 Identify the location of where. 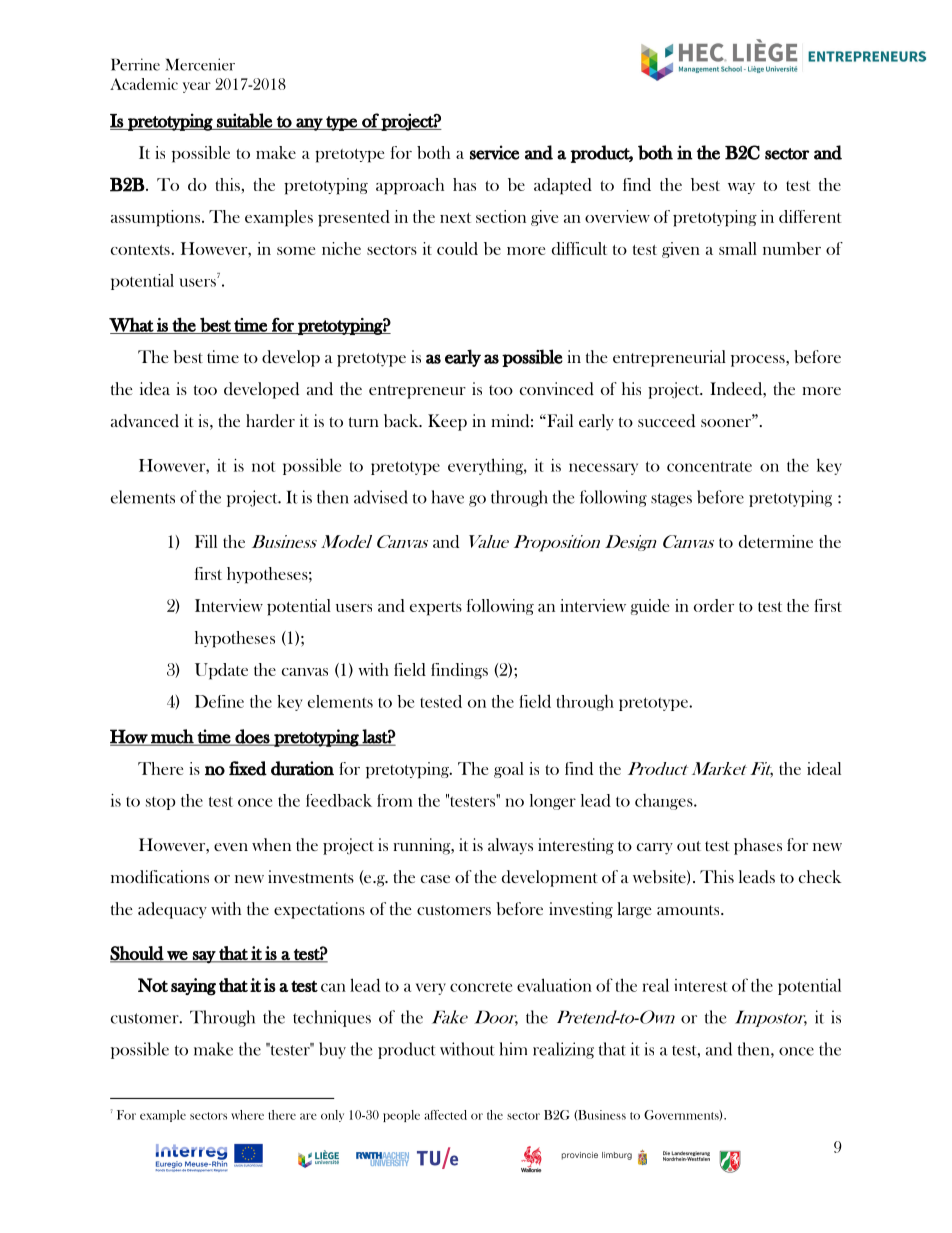
(247, 1115).
